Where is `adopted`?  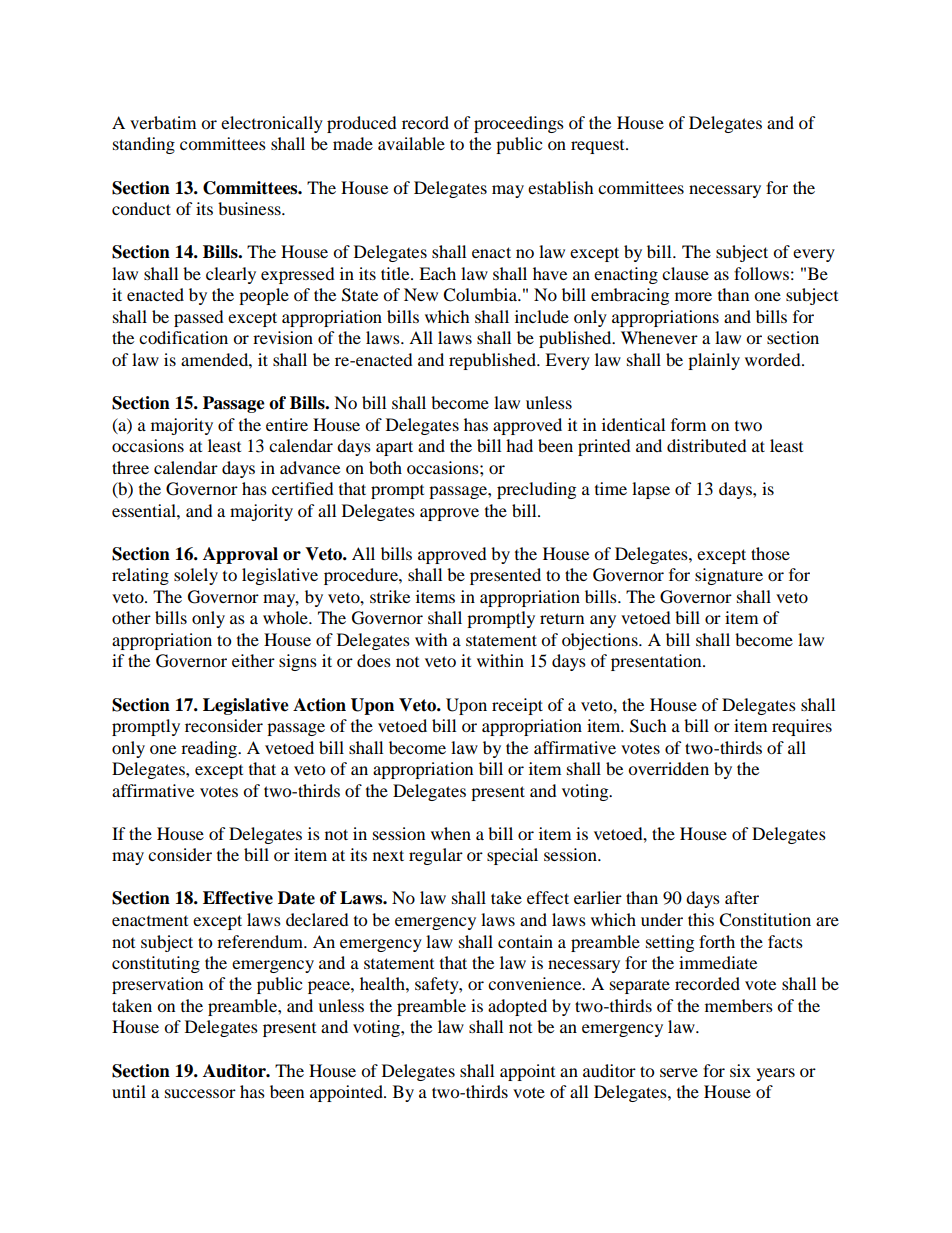
adopted is located at coordinates (517, 1007).
